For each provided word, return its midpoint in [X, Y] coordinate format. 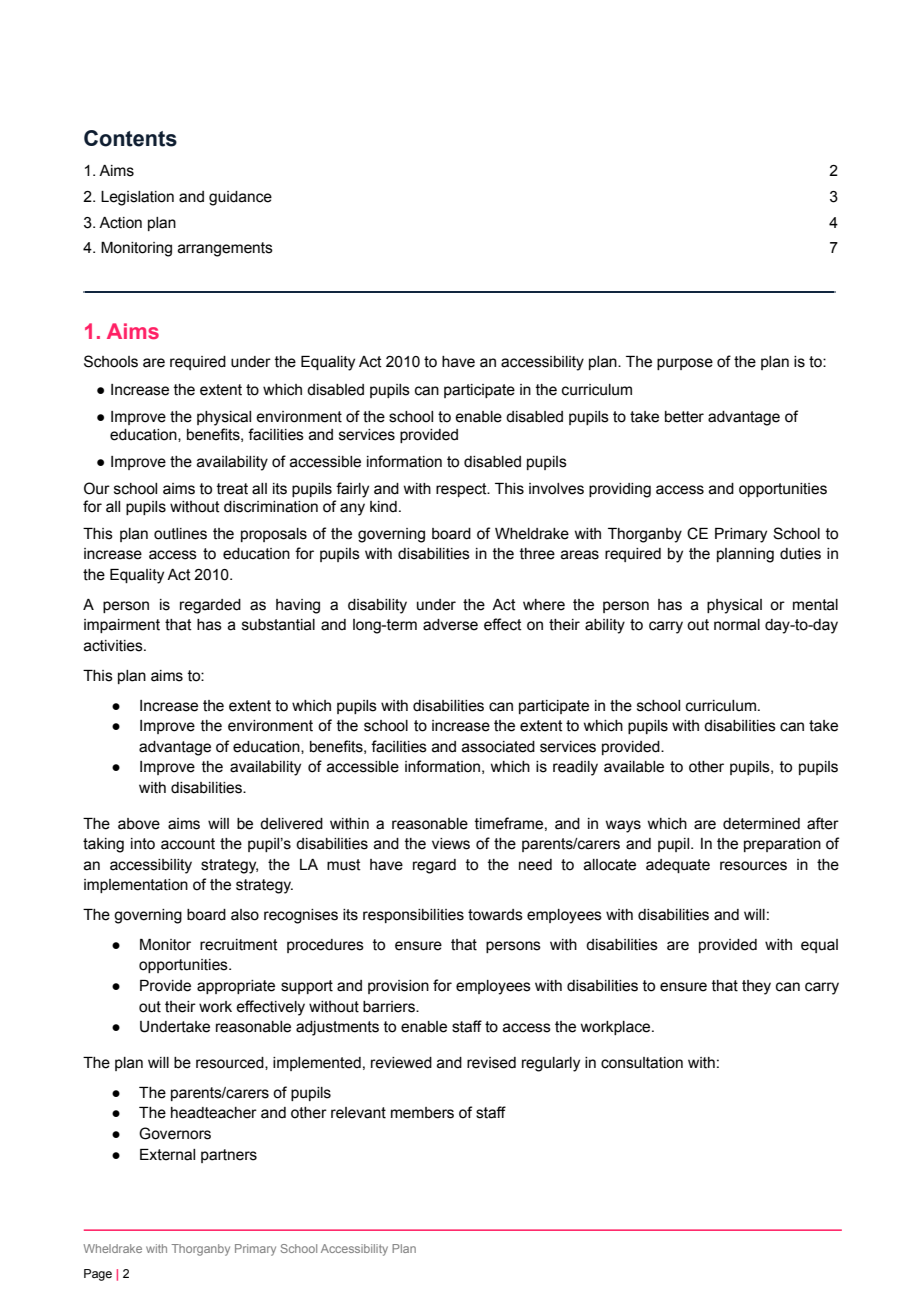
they [756, 987]
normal [737, 625]
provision [398, 987]
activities [114, 646]
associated [498, 747]
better [684, 417]
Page [98, 1275]
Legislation [137, 198]
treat [232, 489]
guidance [240, 198]
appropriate [236, 987]
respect [462, 490]
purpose [685, 364]
